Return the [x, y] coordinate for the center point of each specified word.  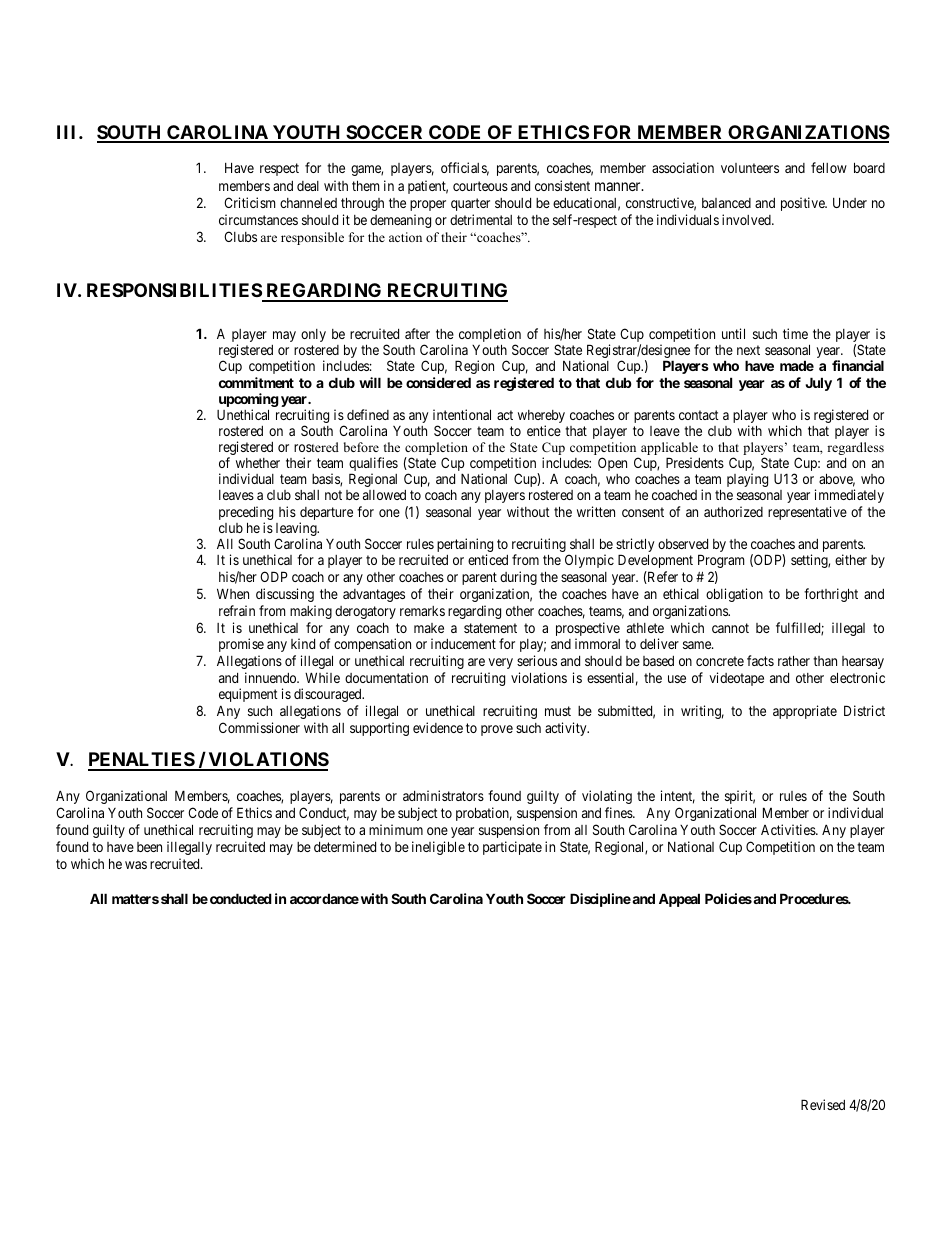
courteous [480, 186]
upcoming [249, 401]
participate [512, 848]
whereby [541, 418]
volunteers [750, 168]
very [500, 663]
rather [794, 660]
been [149, 847]
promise [241, 645]
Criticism [249, 202]
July [819, 384]
